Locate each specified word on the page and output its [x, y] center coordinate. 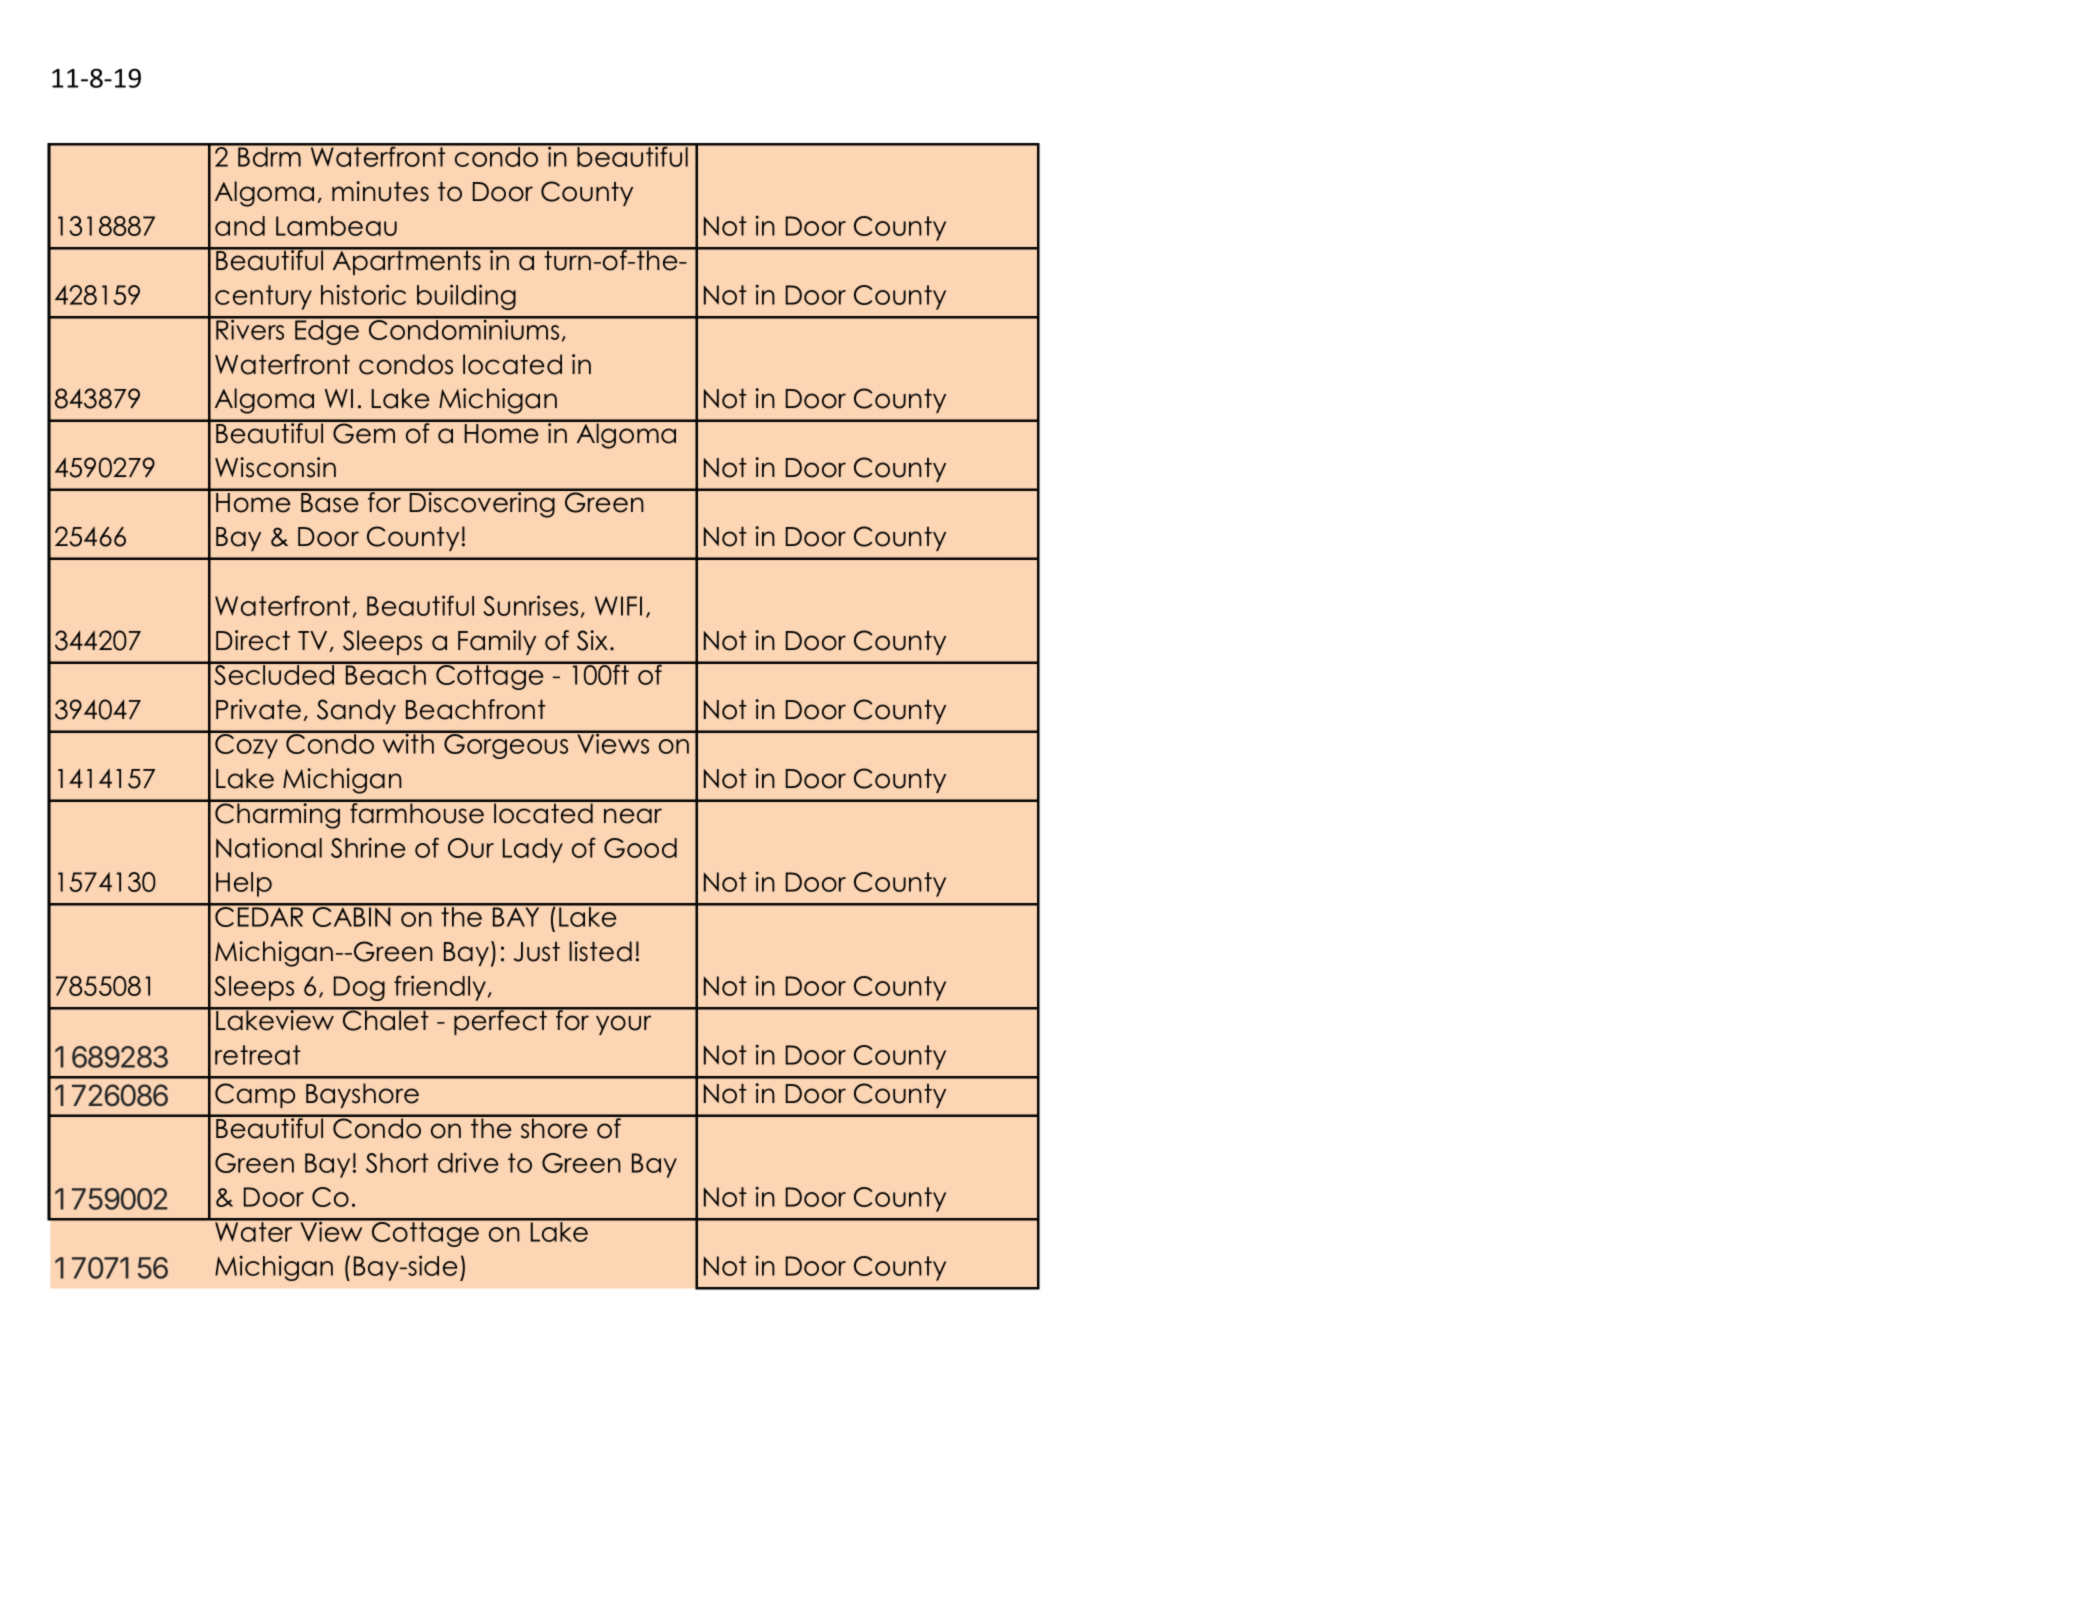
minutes [380, 191]
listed [600, 951]
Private [258, 709]
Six [594, 640]
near [633, 816]
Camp [255, 1095]
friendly [441, 988]
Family [497, 642]
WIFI [618, 606]
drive [468, 1163]
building [466, 297]
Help [244, 884]
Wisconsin [275, 467]
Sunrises [530, 605]
